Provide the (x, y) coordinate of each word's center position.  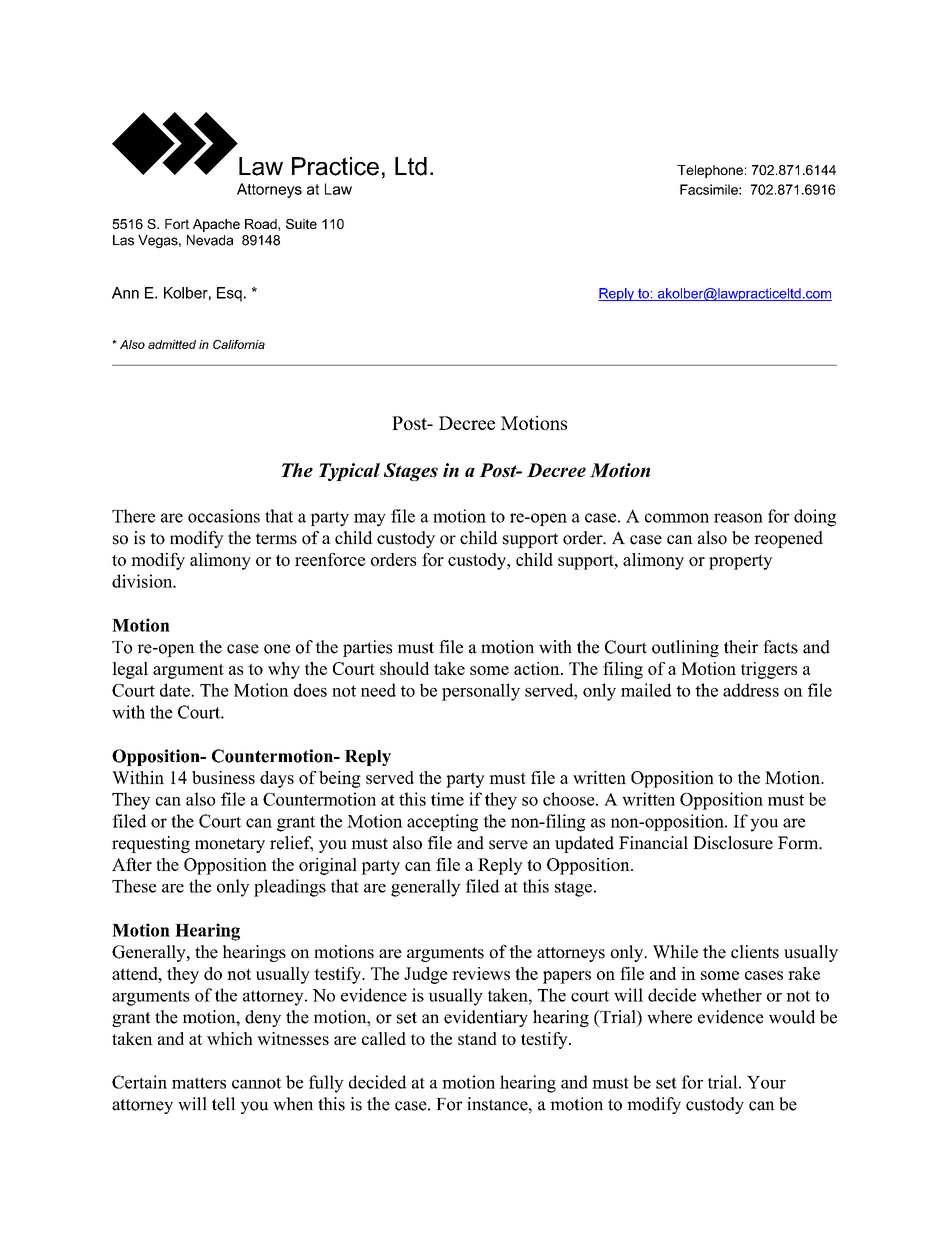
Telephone (710, 171)
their (741, 647)
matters (199, 1083)
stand (477, 1038)
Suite (301, 224)
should (404, 668)
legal (130, 670)
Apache (216, 225)
